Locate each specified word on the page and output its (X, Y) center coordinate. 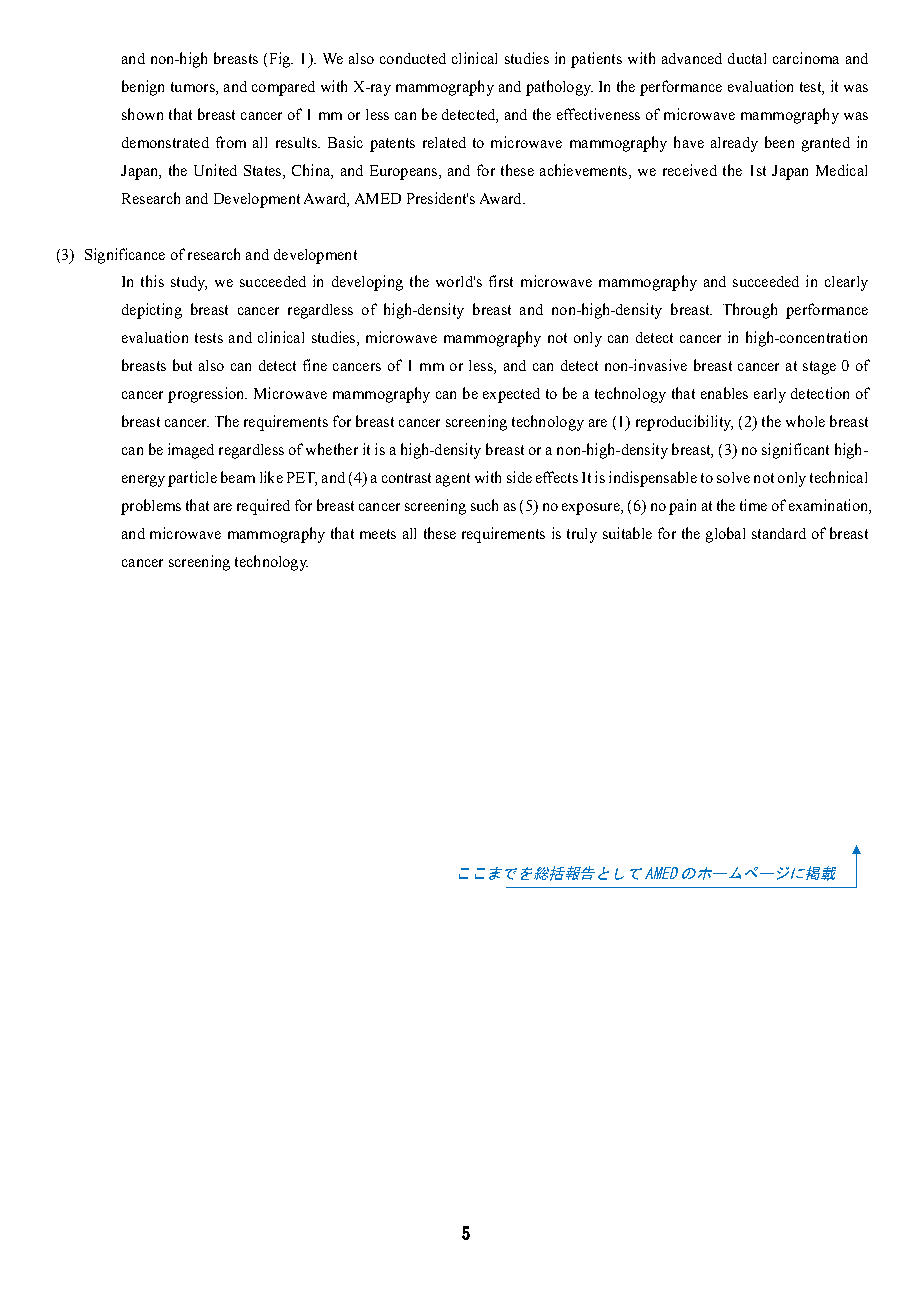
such (484, 505)
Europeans (405, 172)
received (690, 170)
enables (724, 393)
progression (207, 395)
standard (779, 533)
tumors (194, 87)
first (501, 281)
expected (511, 395)
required (263, 507)
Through (750, 311)
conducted (413, 58)
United (215, 170)
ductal (747, 58)
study (189, 283)
